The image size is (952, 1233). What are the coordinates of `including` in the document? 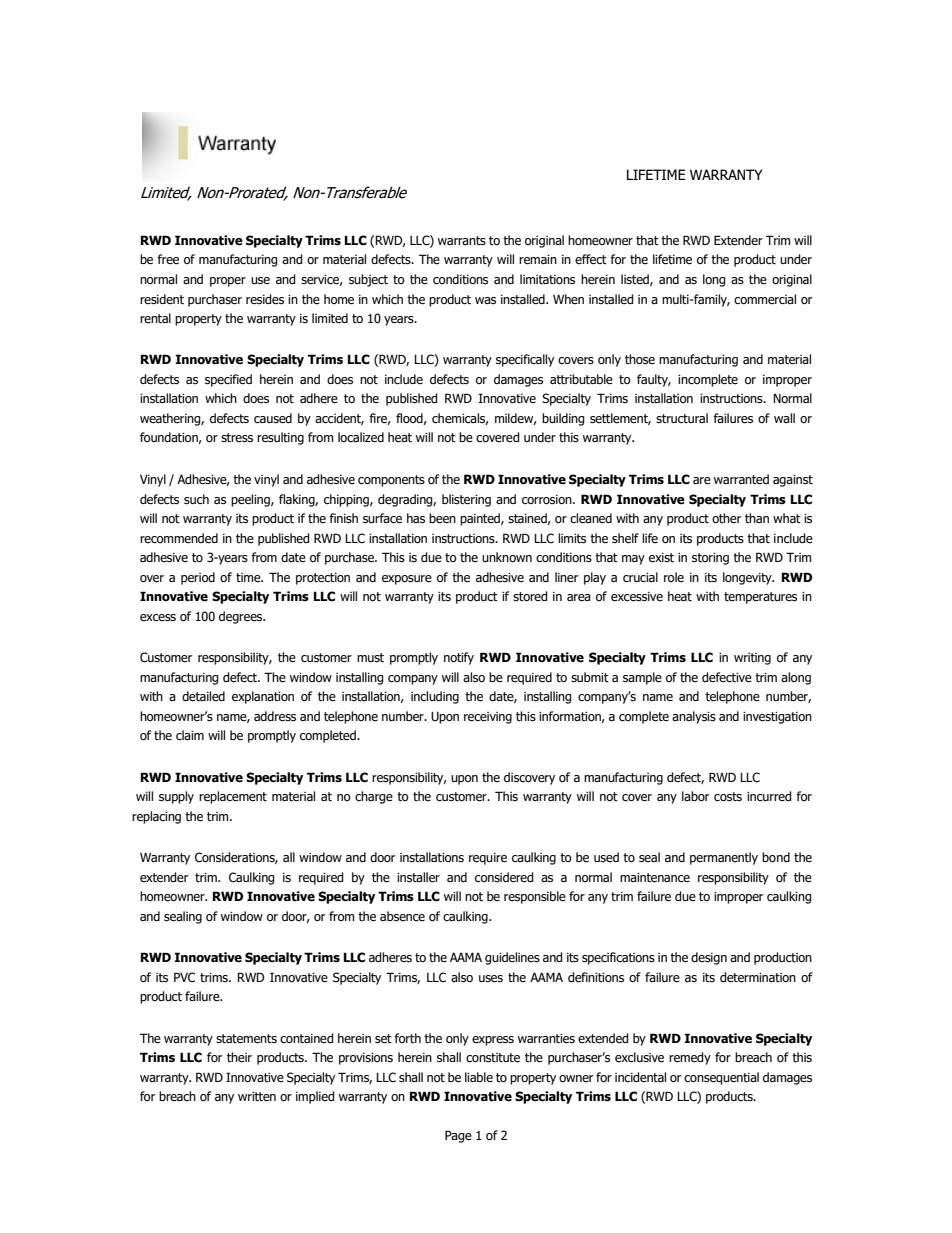 It's located at (435, 697).
